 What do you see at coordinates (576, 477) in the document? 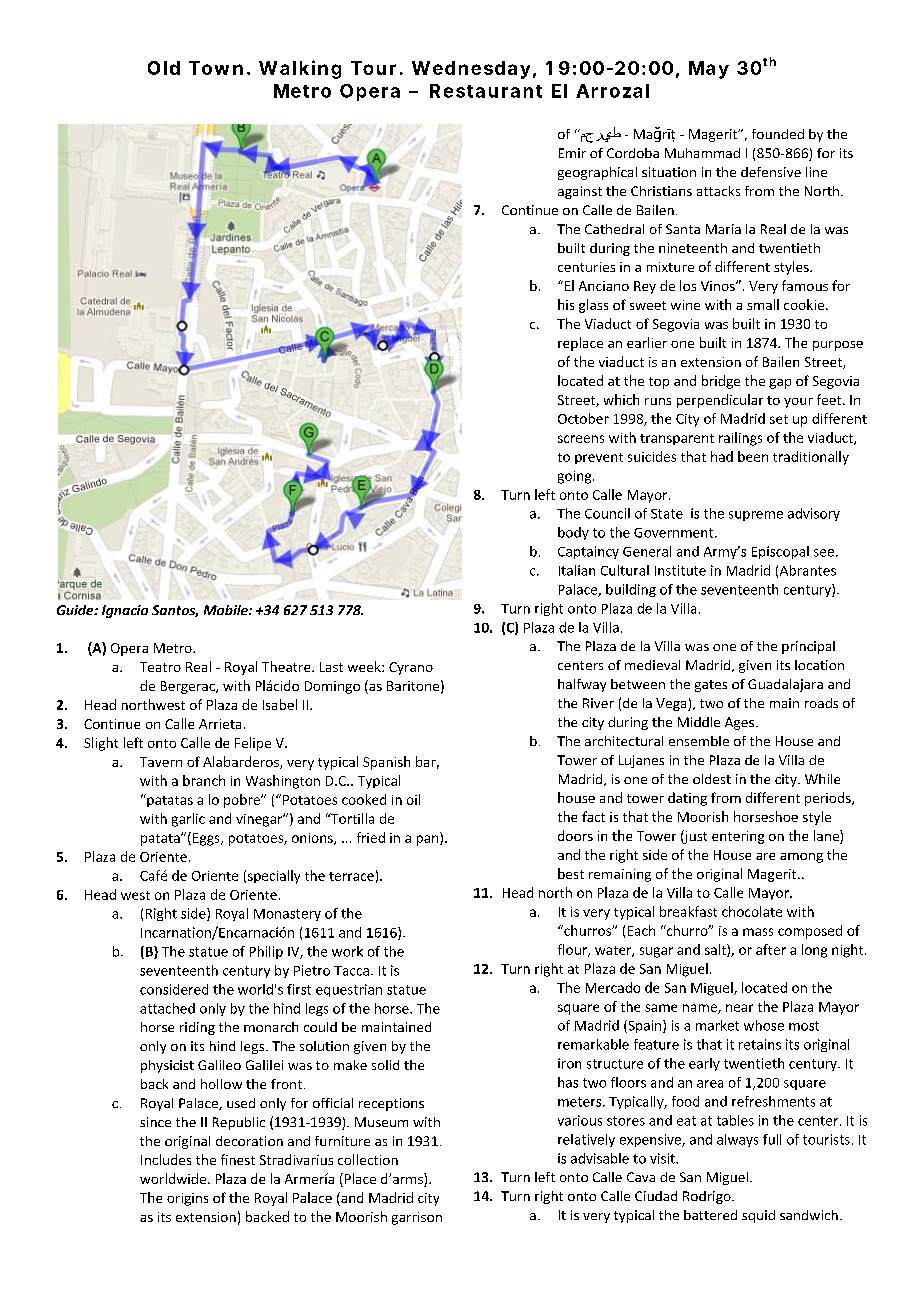
I see `going` at bounding box center [576, 477].
